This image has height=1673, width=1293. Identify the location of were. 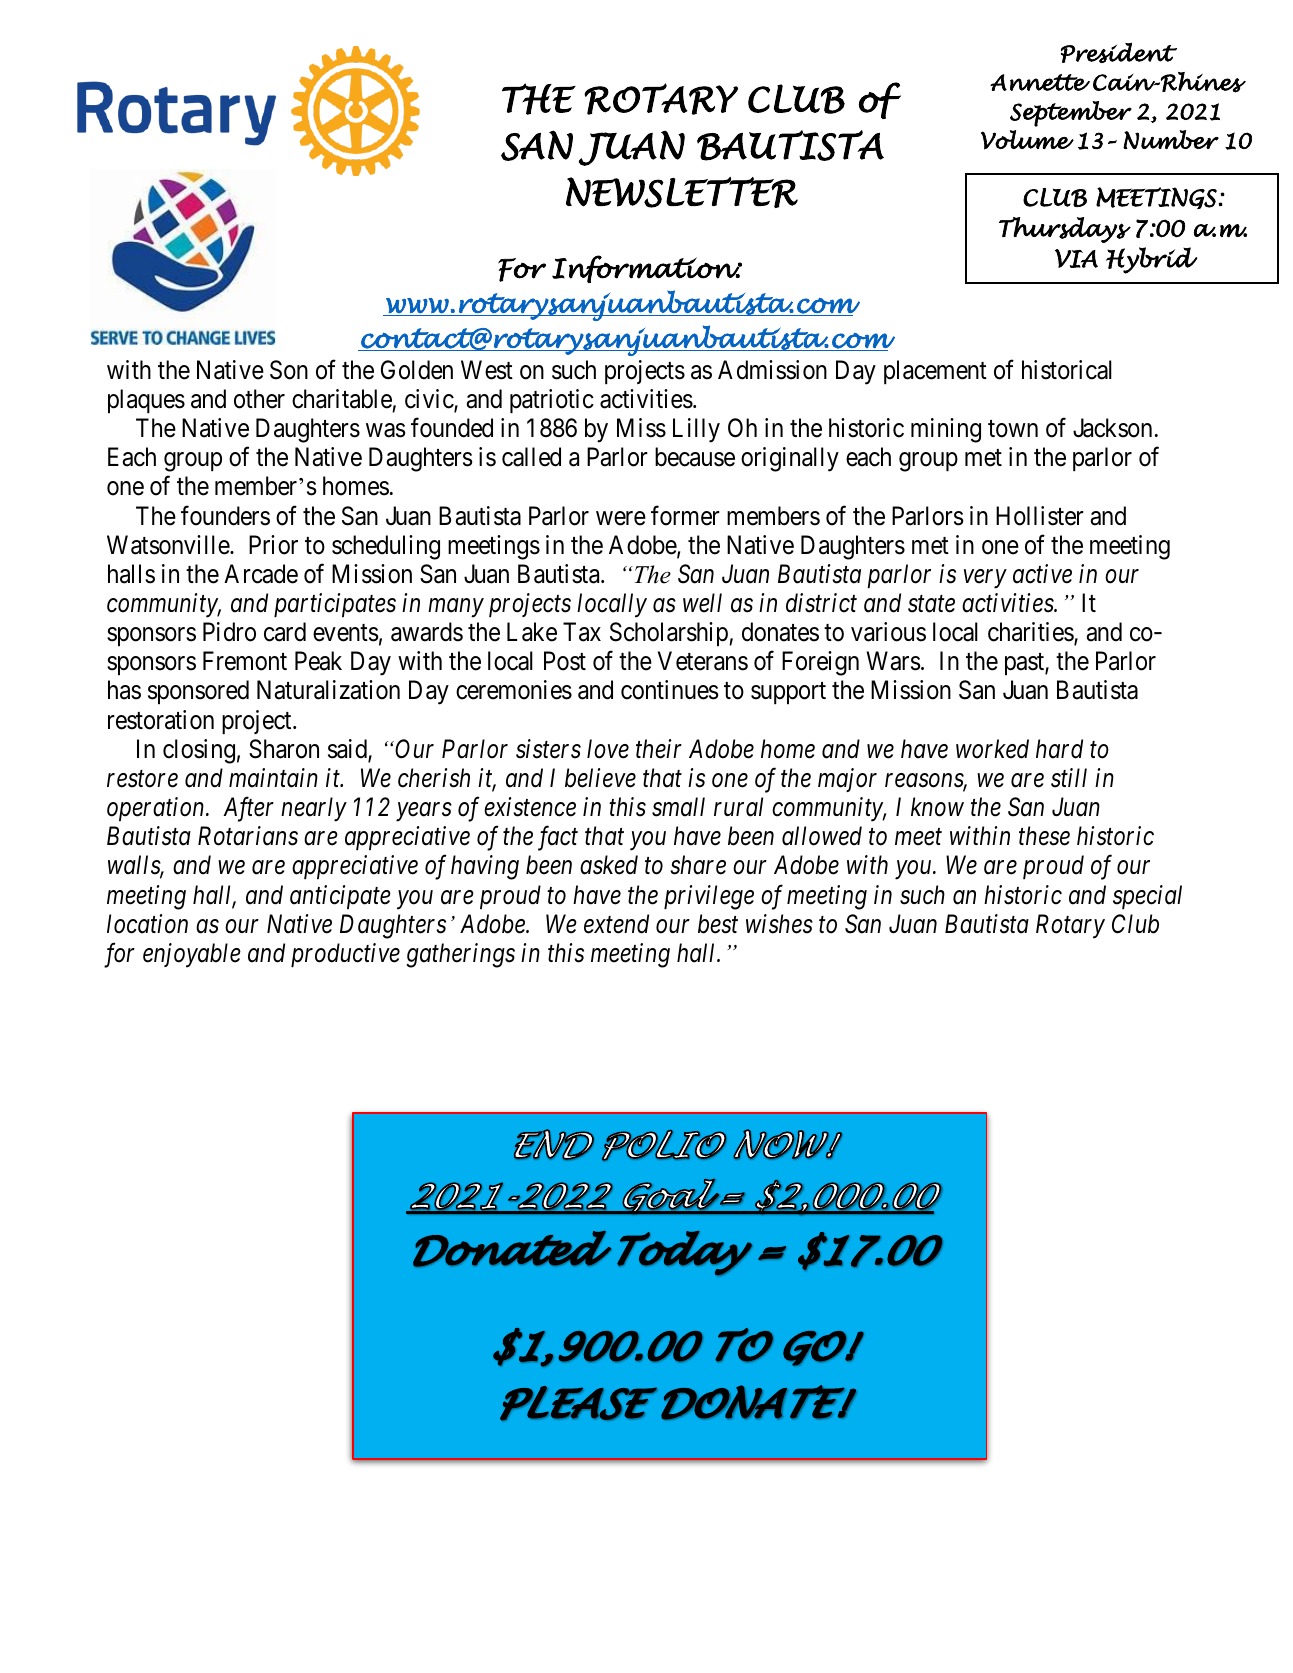
(621, 518).
